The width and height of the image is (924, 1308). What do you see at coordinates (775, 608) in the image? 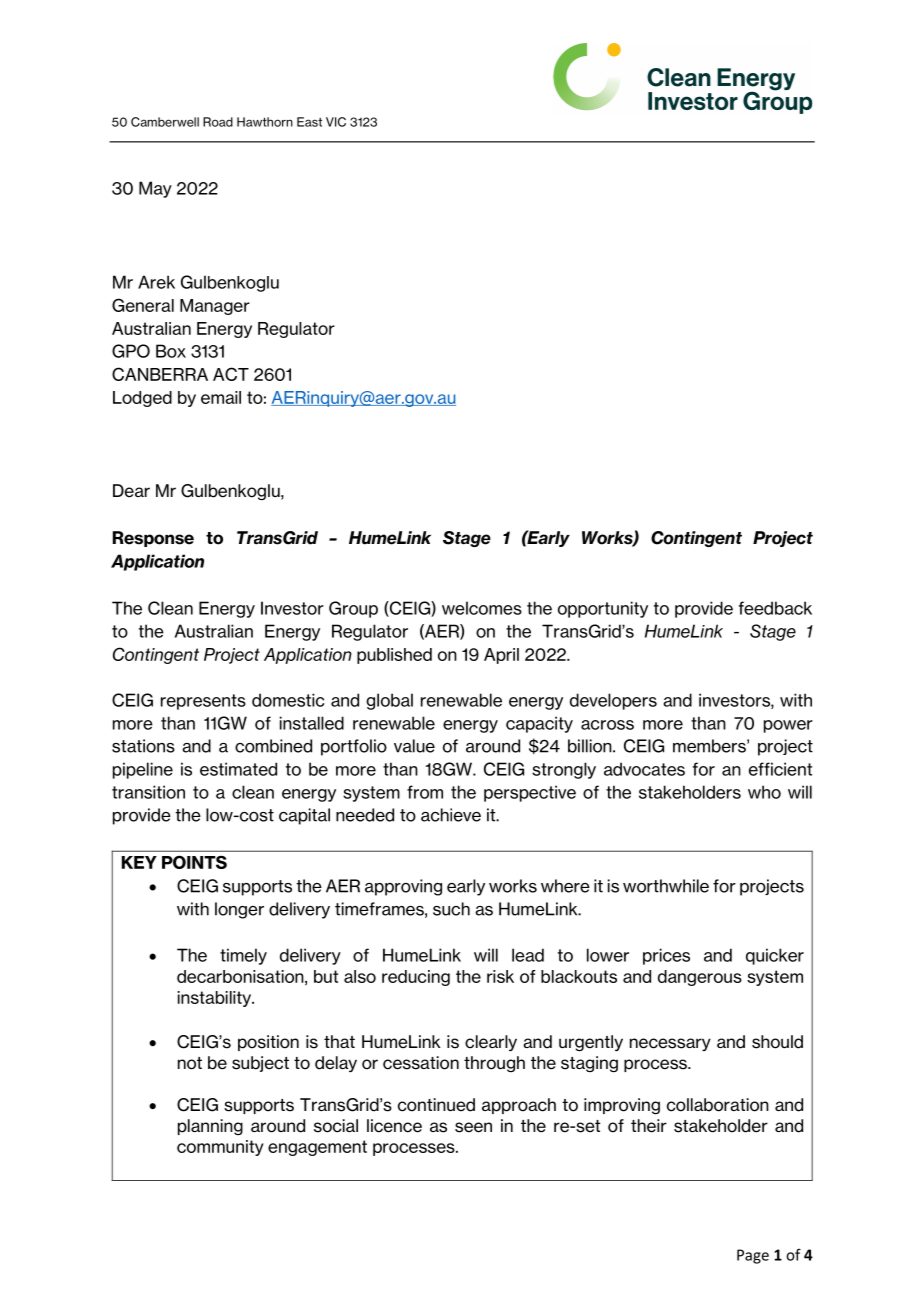
I see `feedback` at bounding box center [775, 608].
